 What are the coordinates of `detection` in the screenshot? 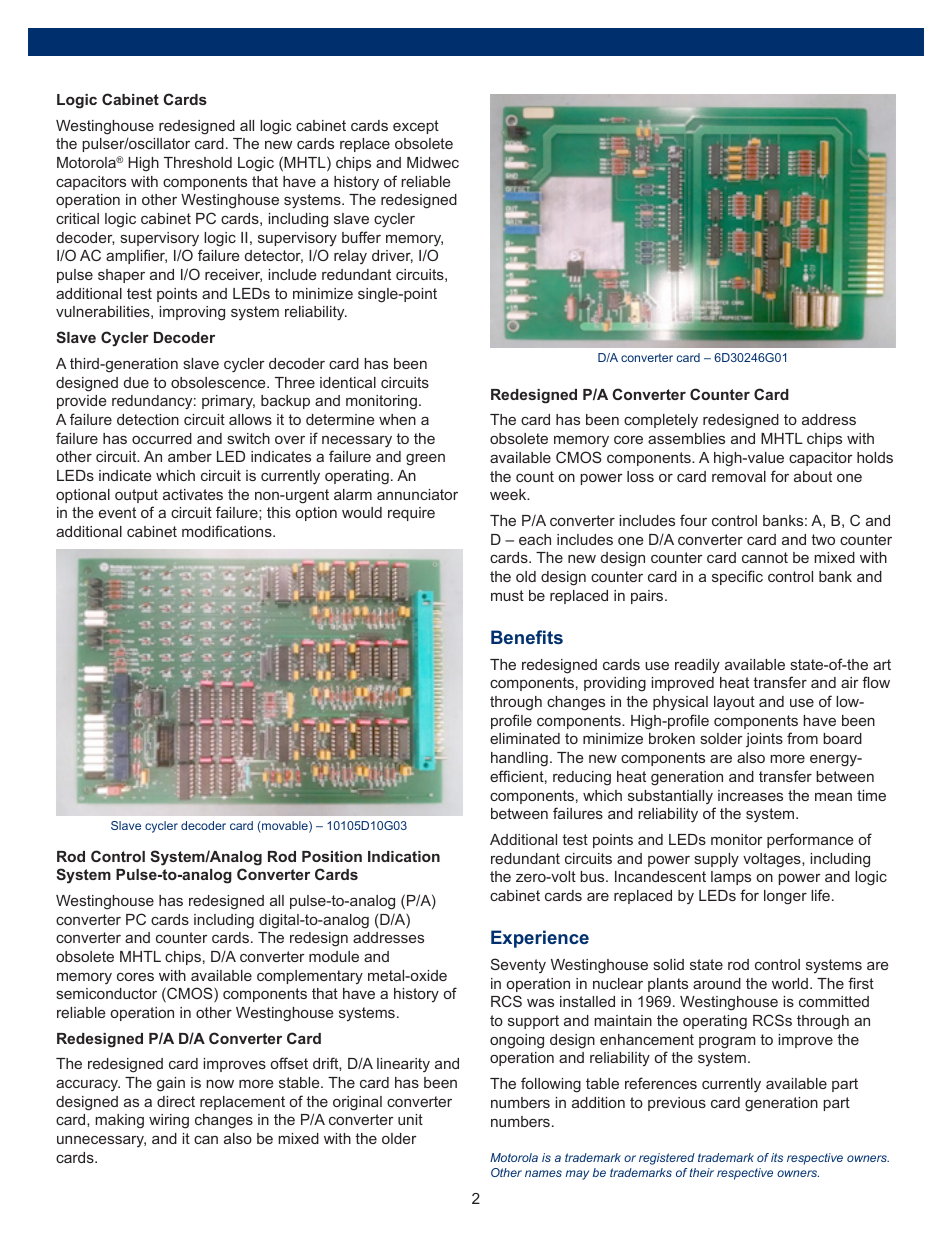 It's located at (148, 419).
